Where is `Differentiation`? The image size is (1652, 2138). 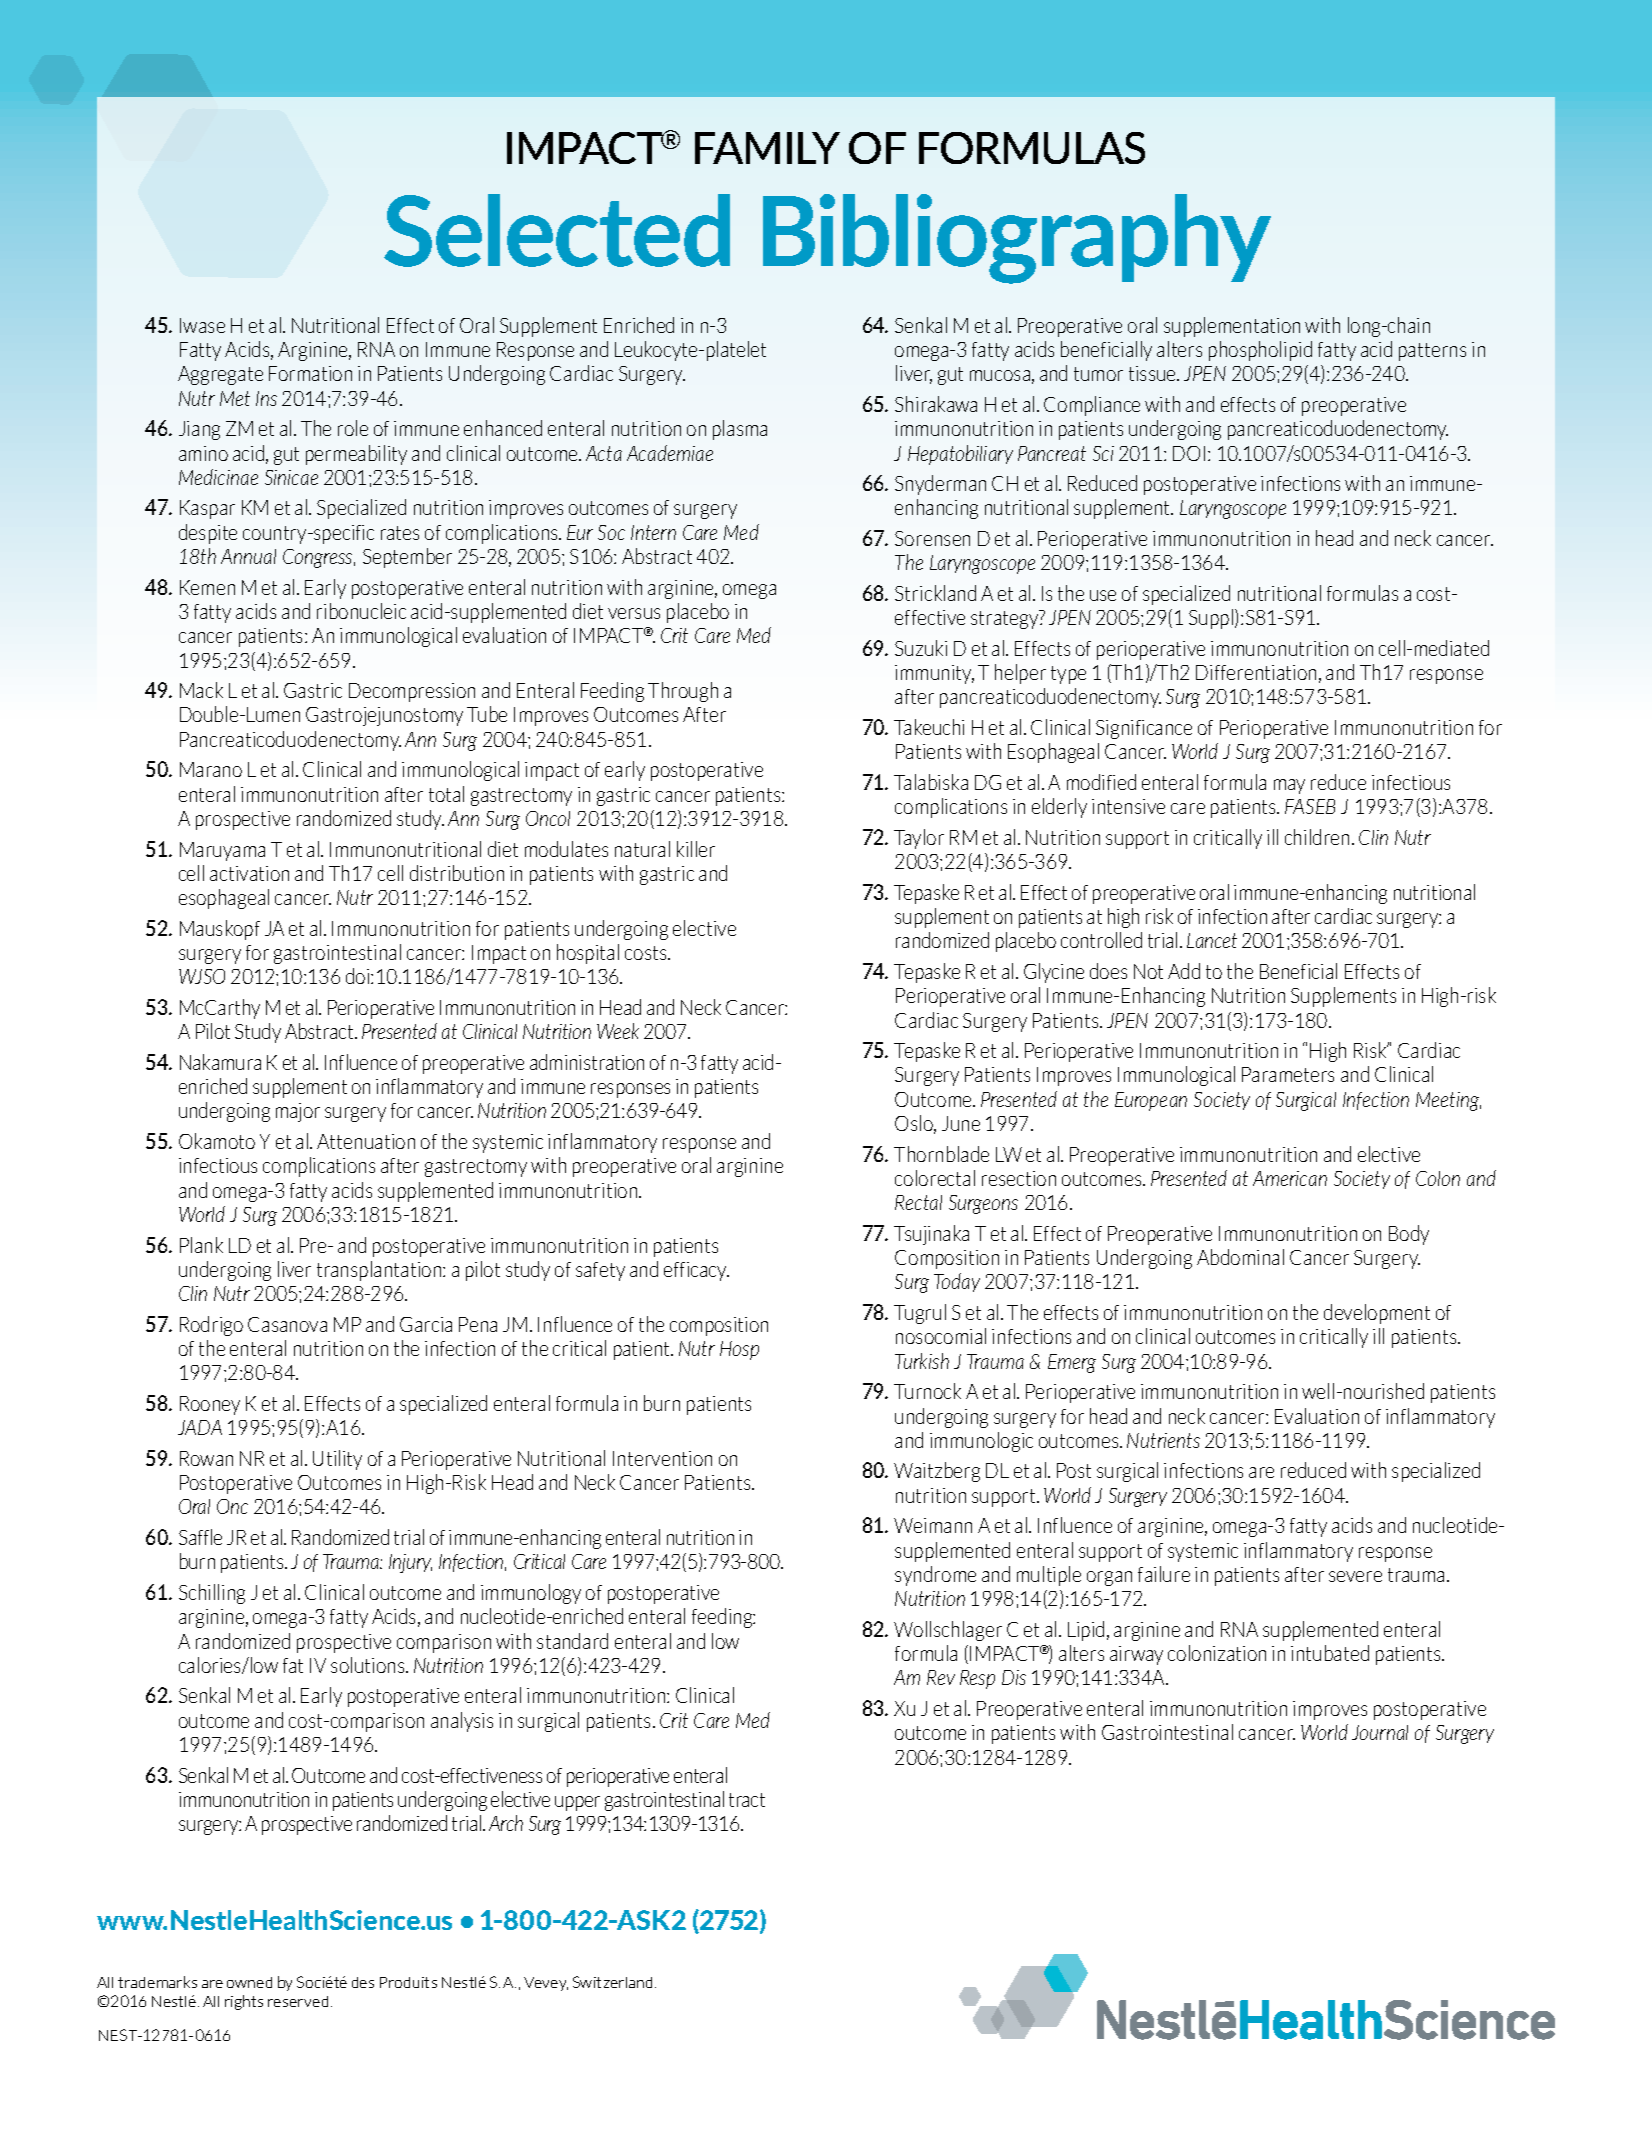
Differentiation is located at coordinates (1256, 672).
